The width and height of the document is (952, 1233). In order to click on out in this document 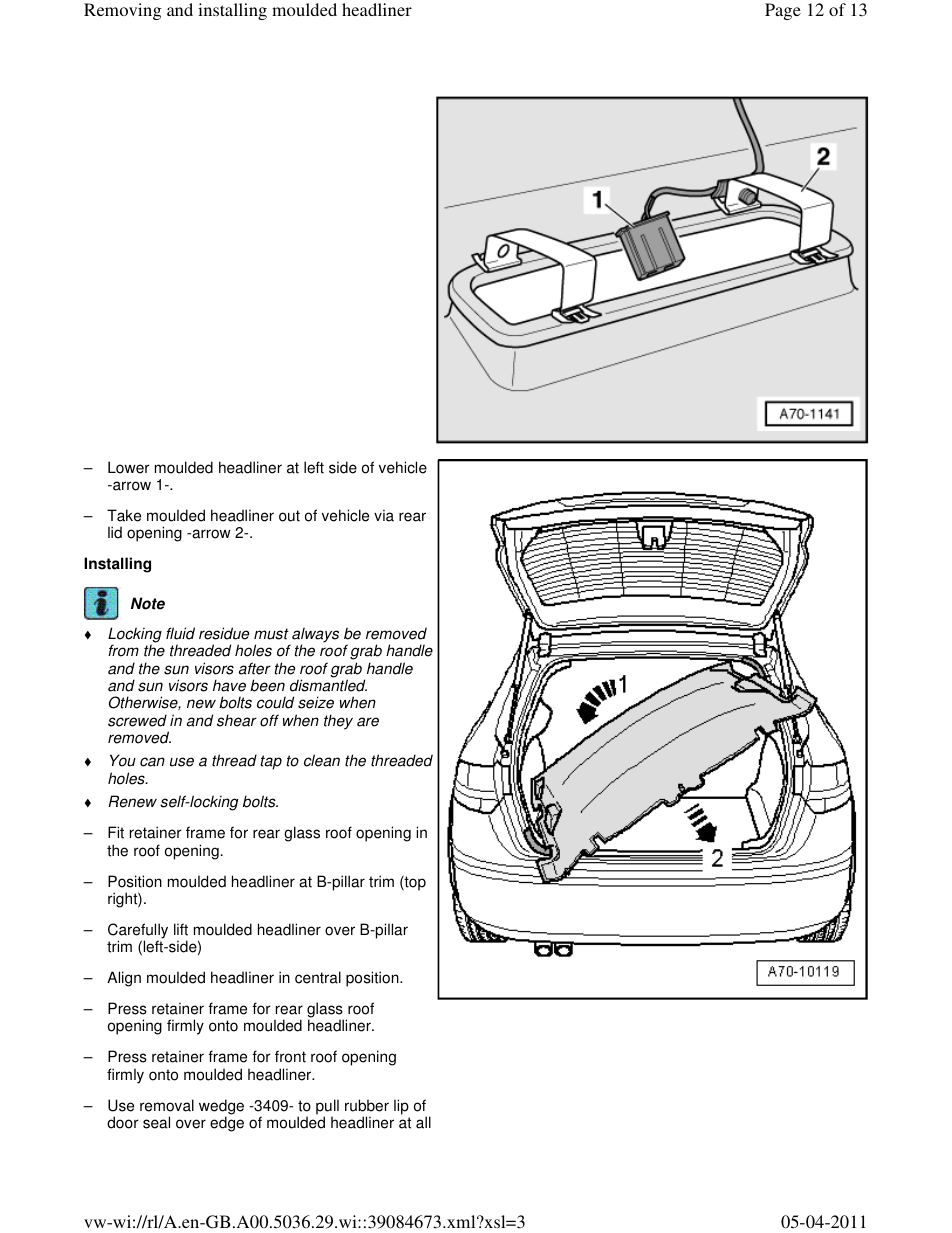, I will do `click(289, 516)`.
